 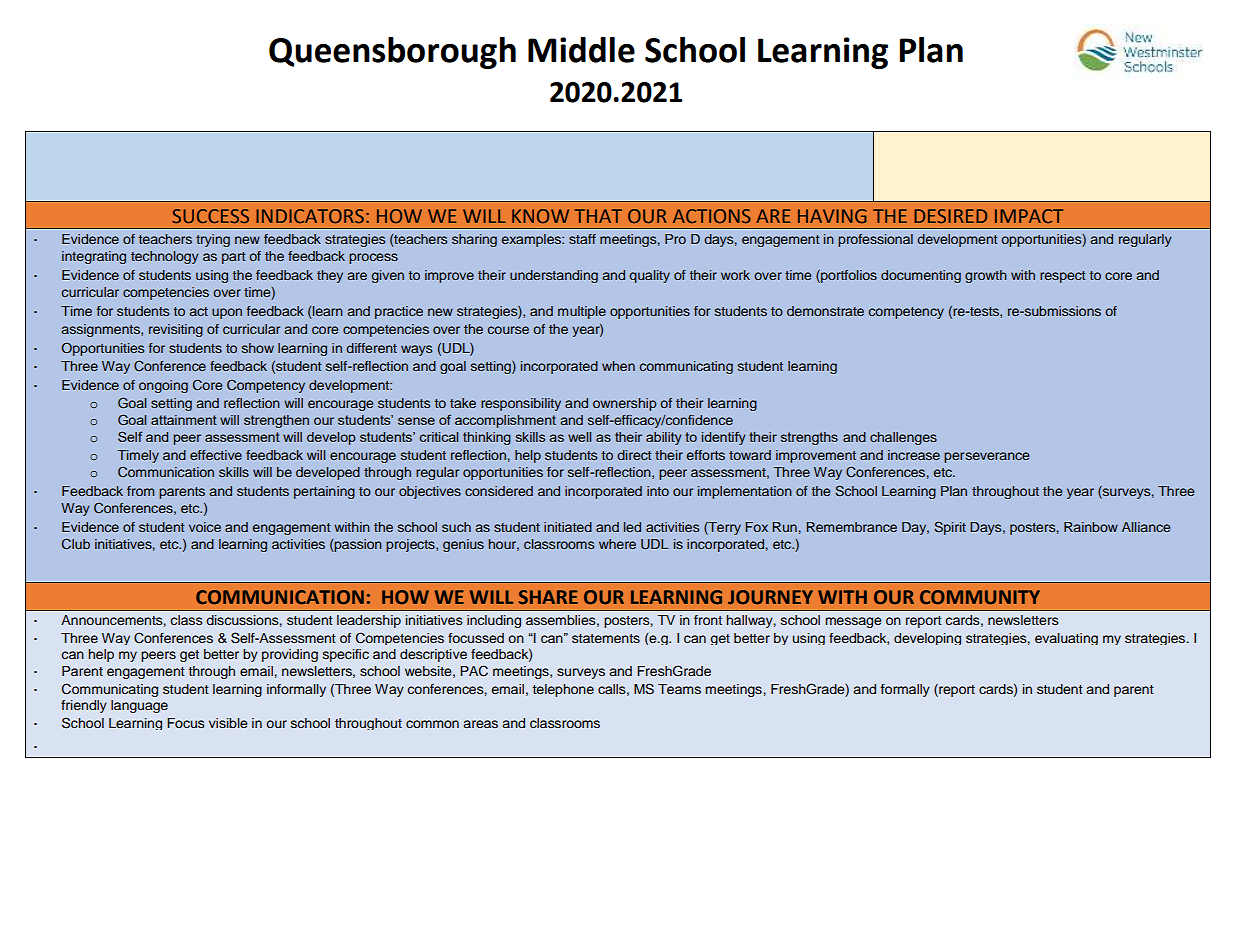 What do you see at coordinates (903, 438) in the page?
I see `challenges` at bounding box center [903, 438].
